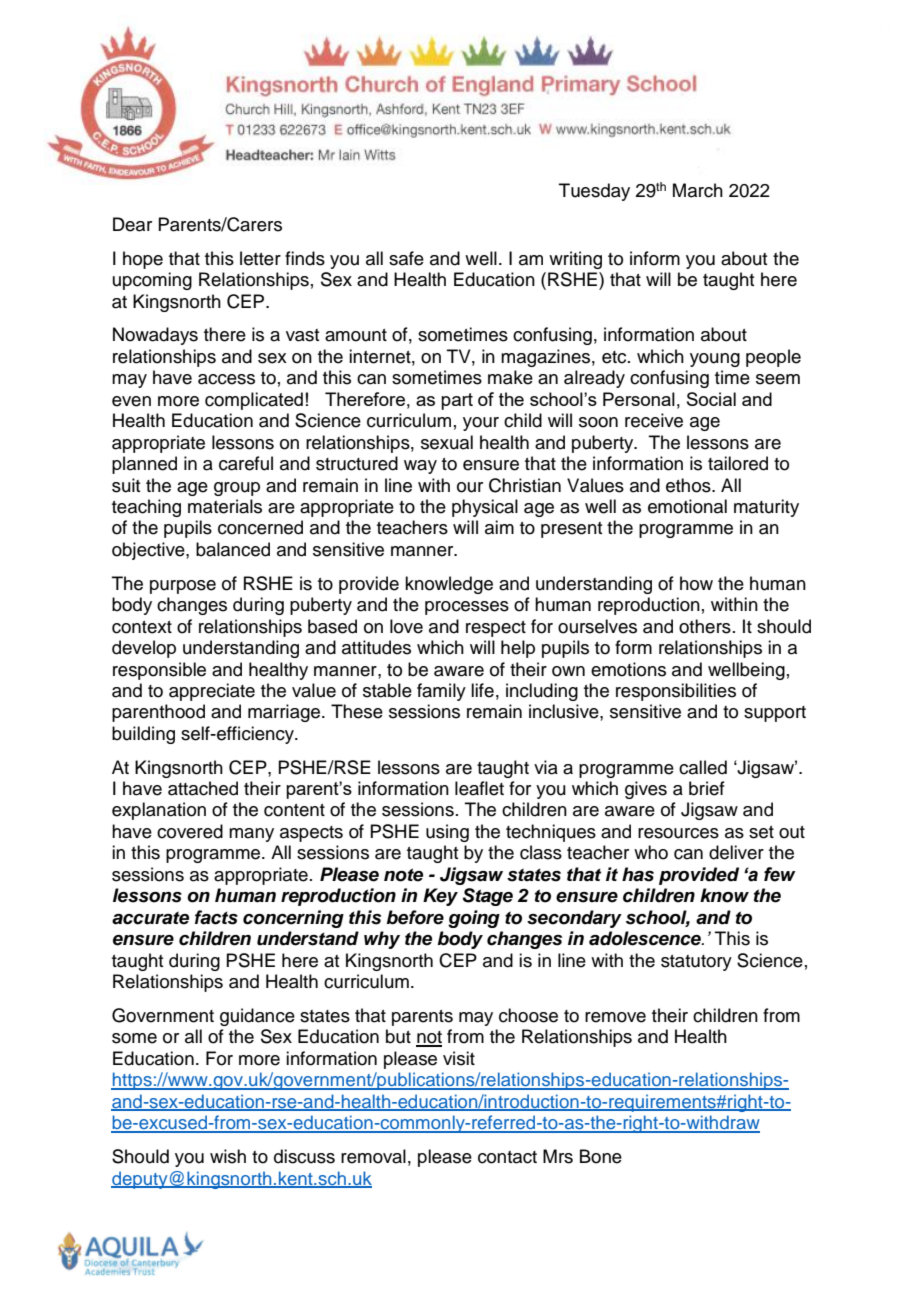  What do you see at coordinates (212, 692) in the document?
I see `appreciate` at bounding box center [212, 692].
